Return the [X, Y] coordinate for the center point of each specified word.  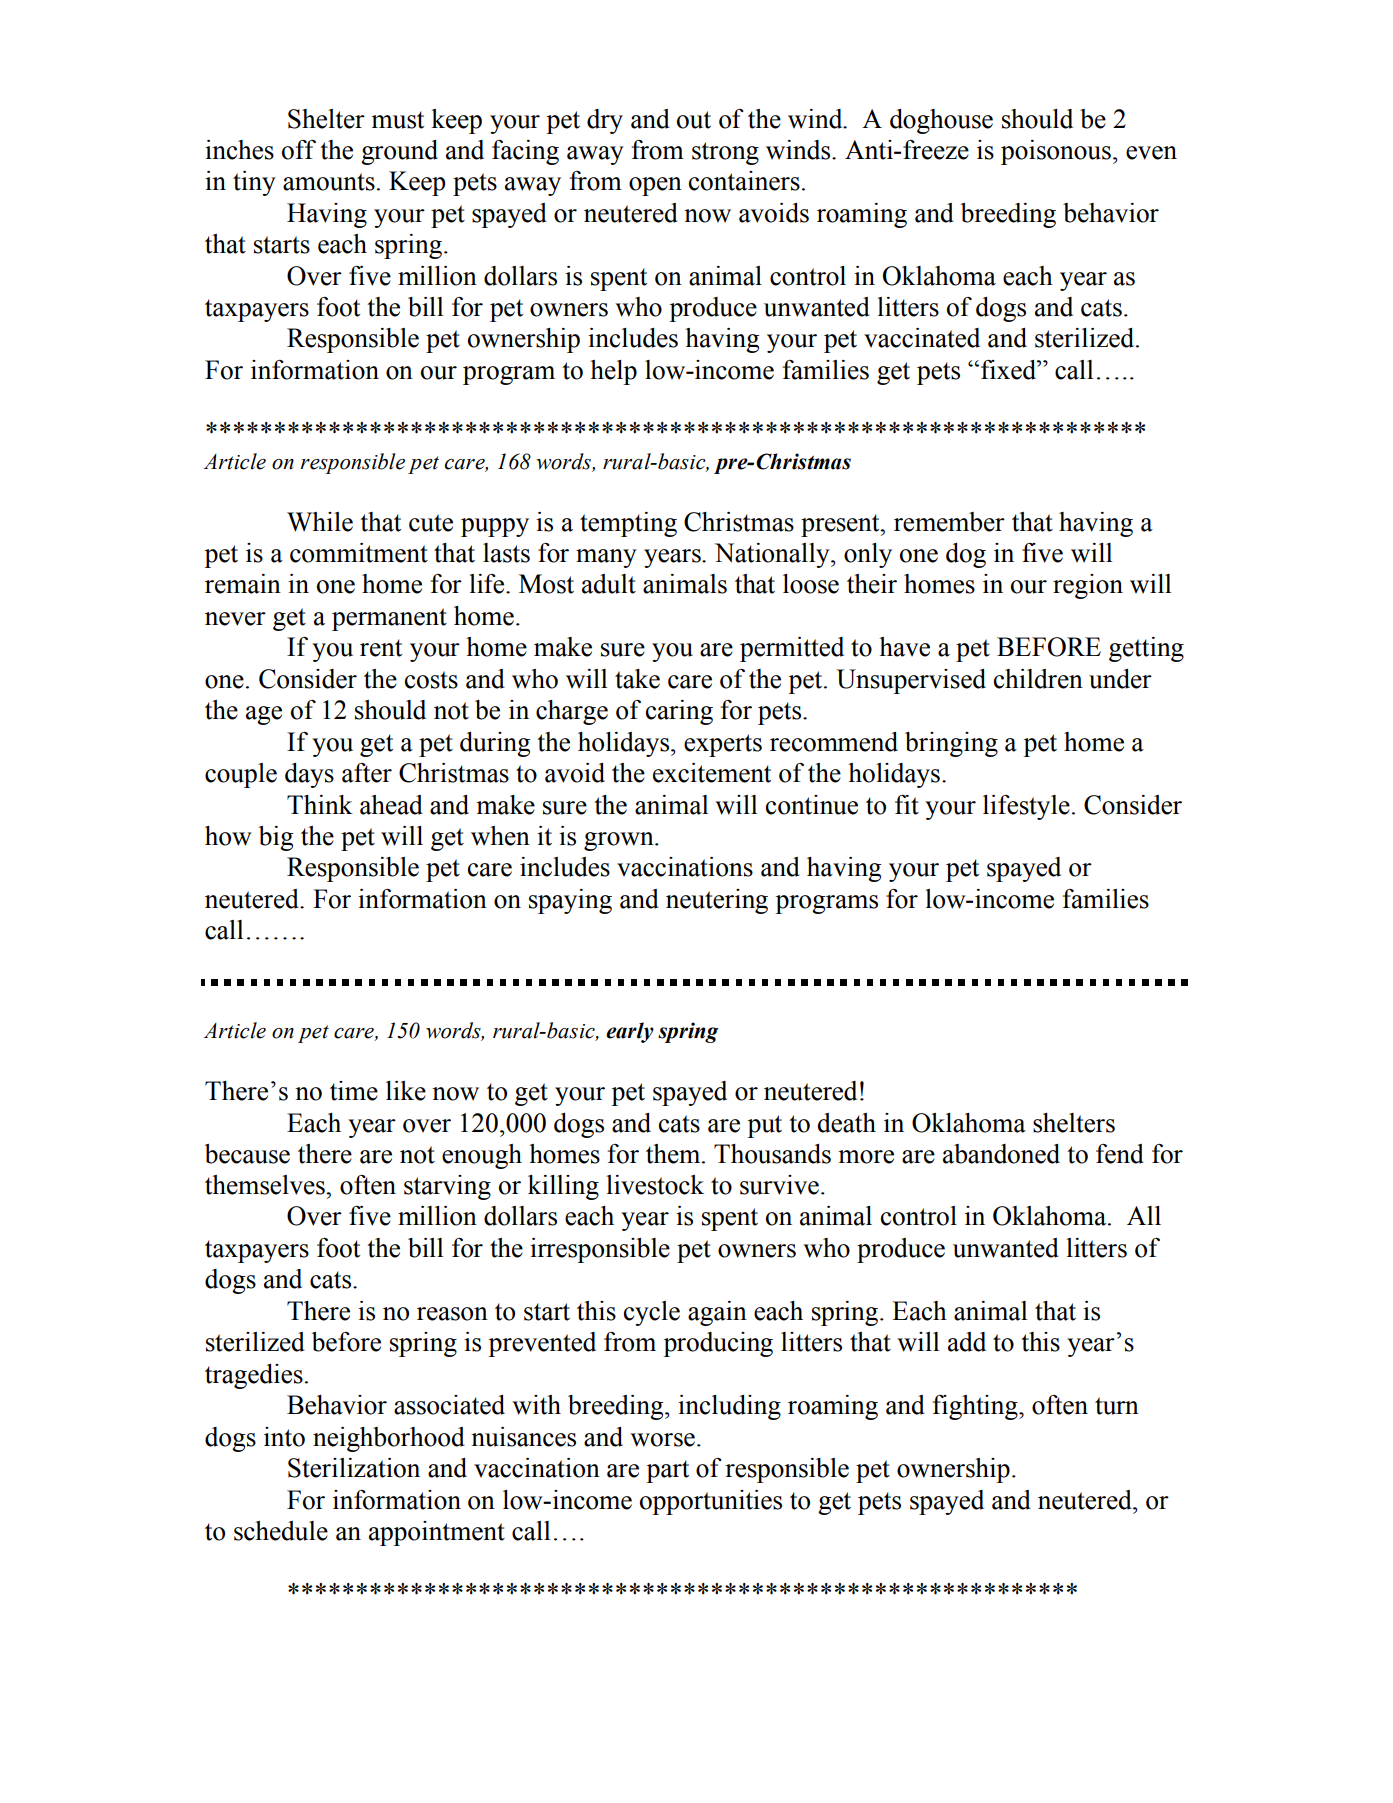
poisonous [1056, 152]
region [1088, 586]
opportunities [711, 1502]
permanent [389, 619]
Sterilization [354, 1468]
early [630, 1032]
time [354, 1091]
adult [609, 584]
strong [725, 153]
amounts [329, 182]
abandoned [1001, 1154]
